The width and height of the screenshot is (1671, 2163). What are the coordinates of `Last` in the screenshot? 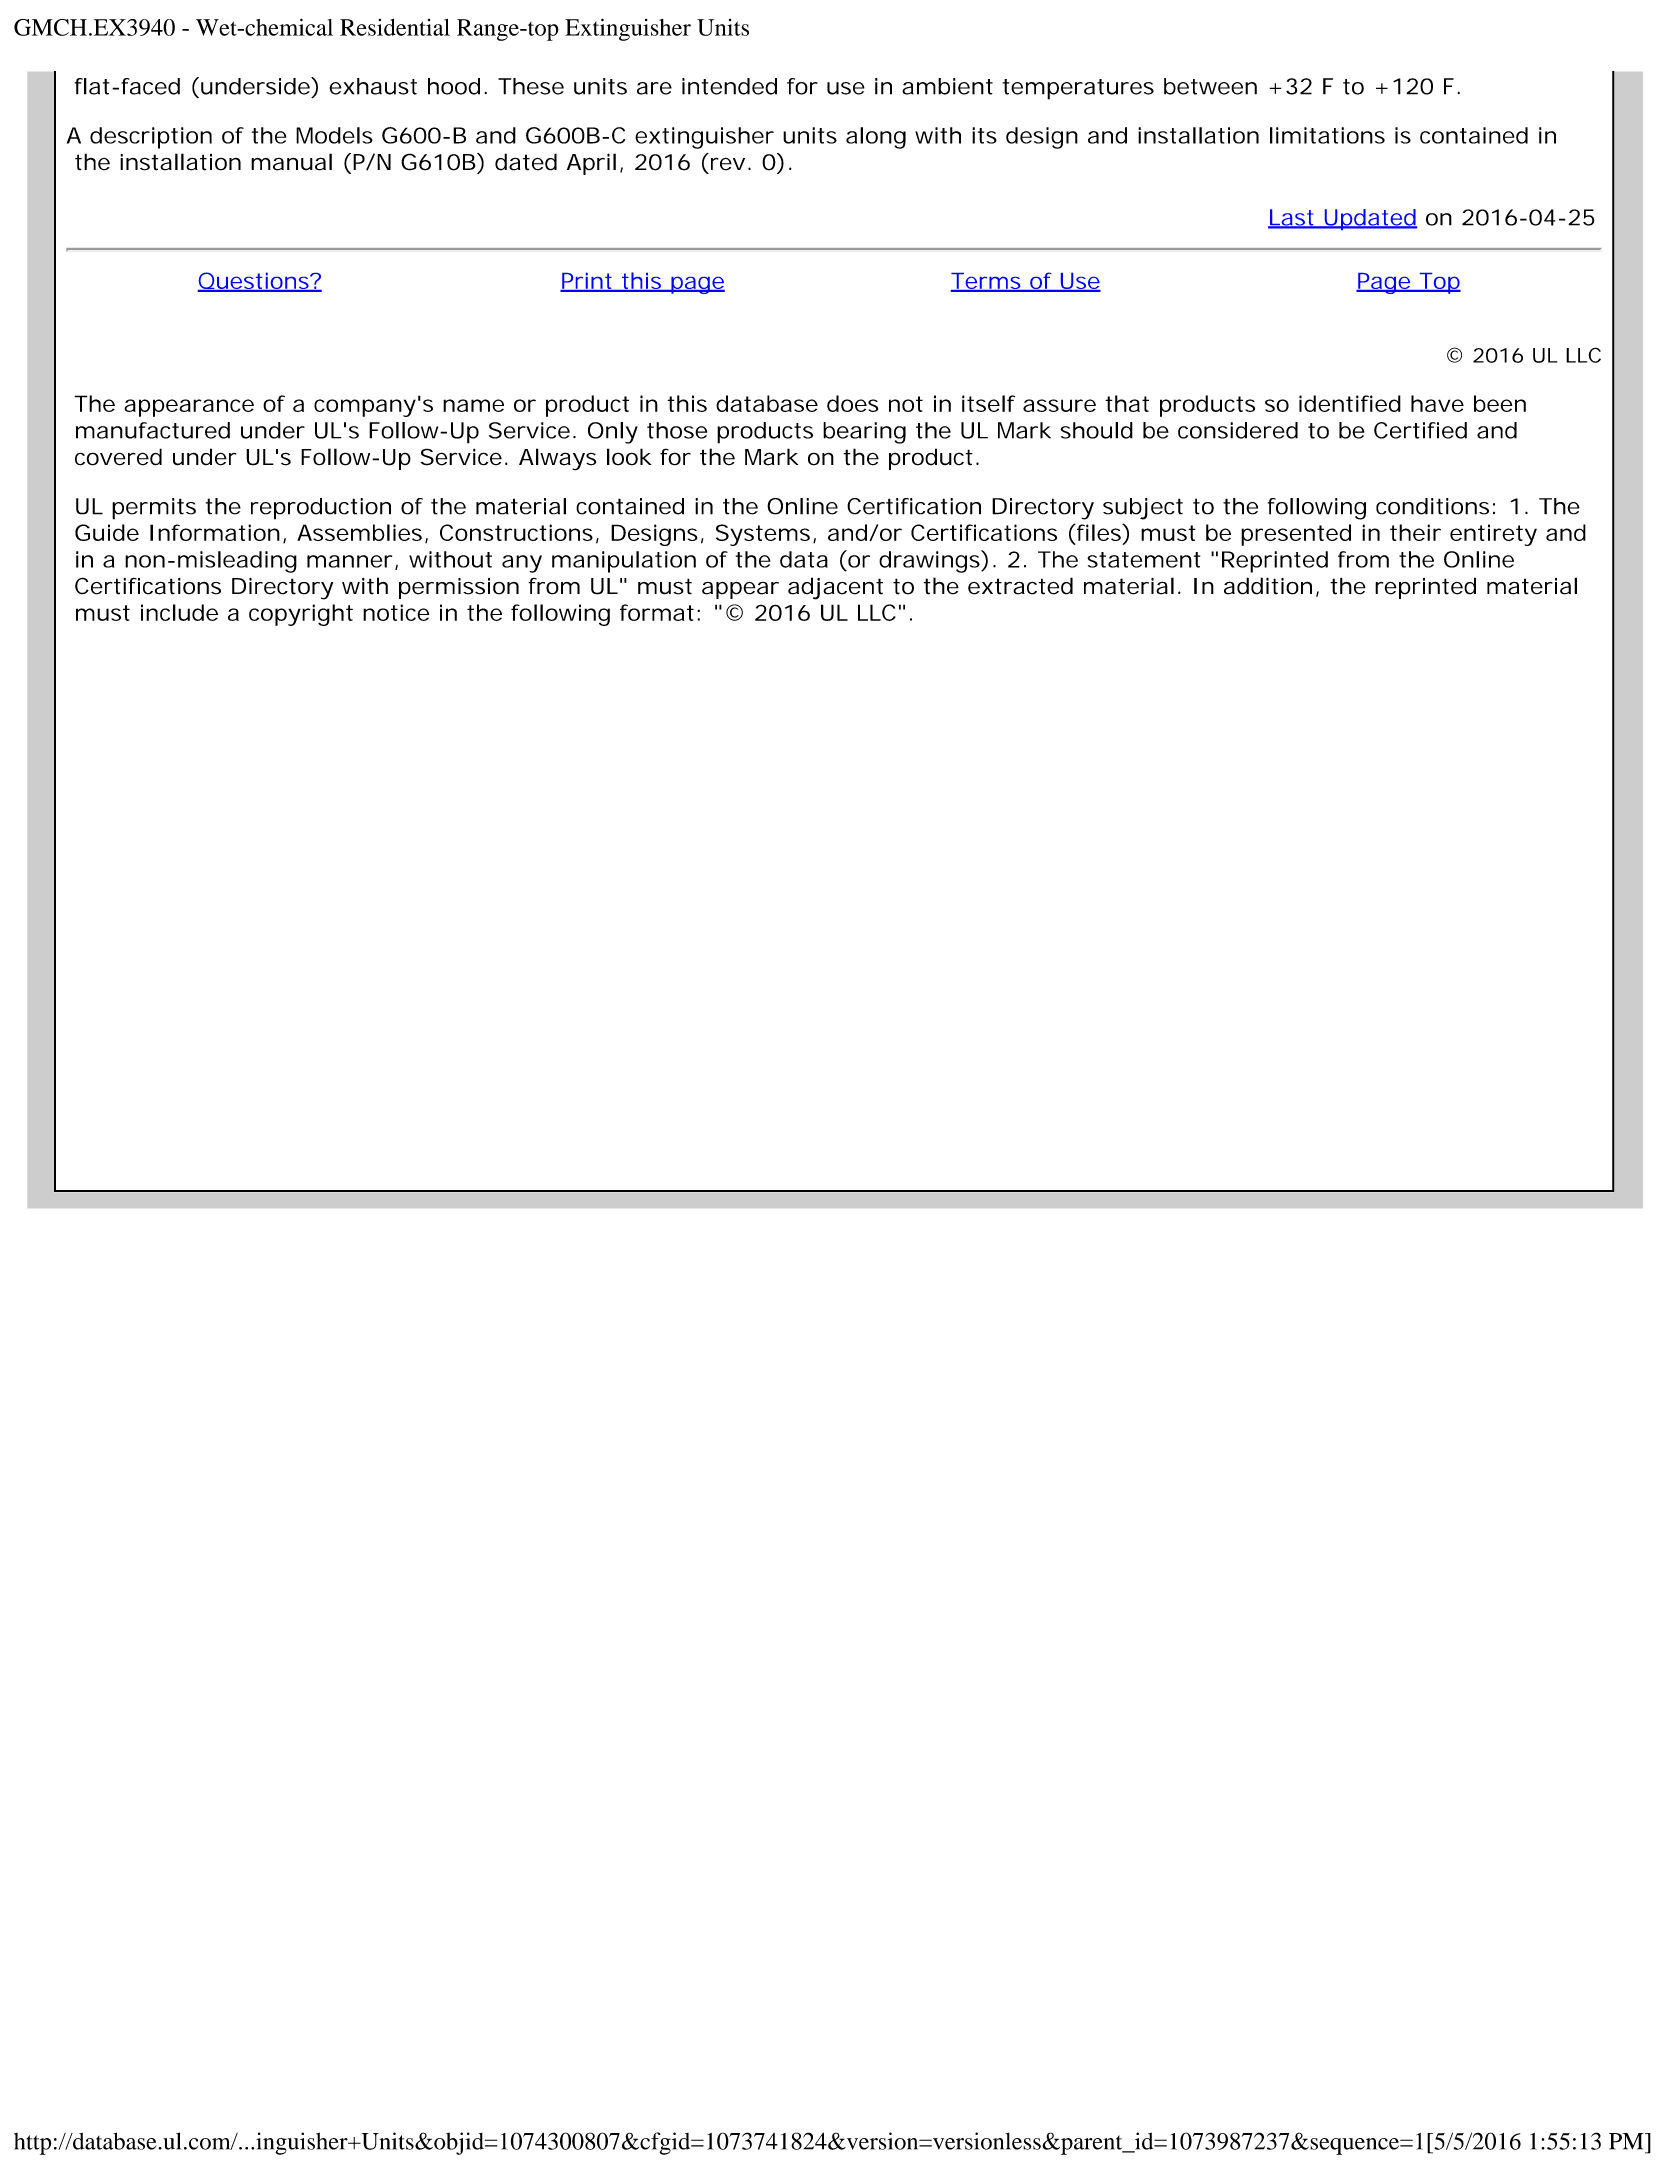 It's located at (1292, 218).
